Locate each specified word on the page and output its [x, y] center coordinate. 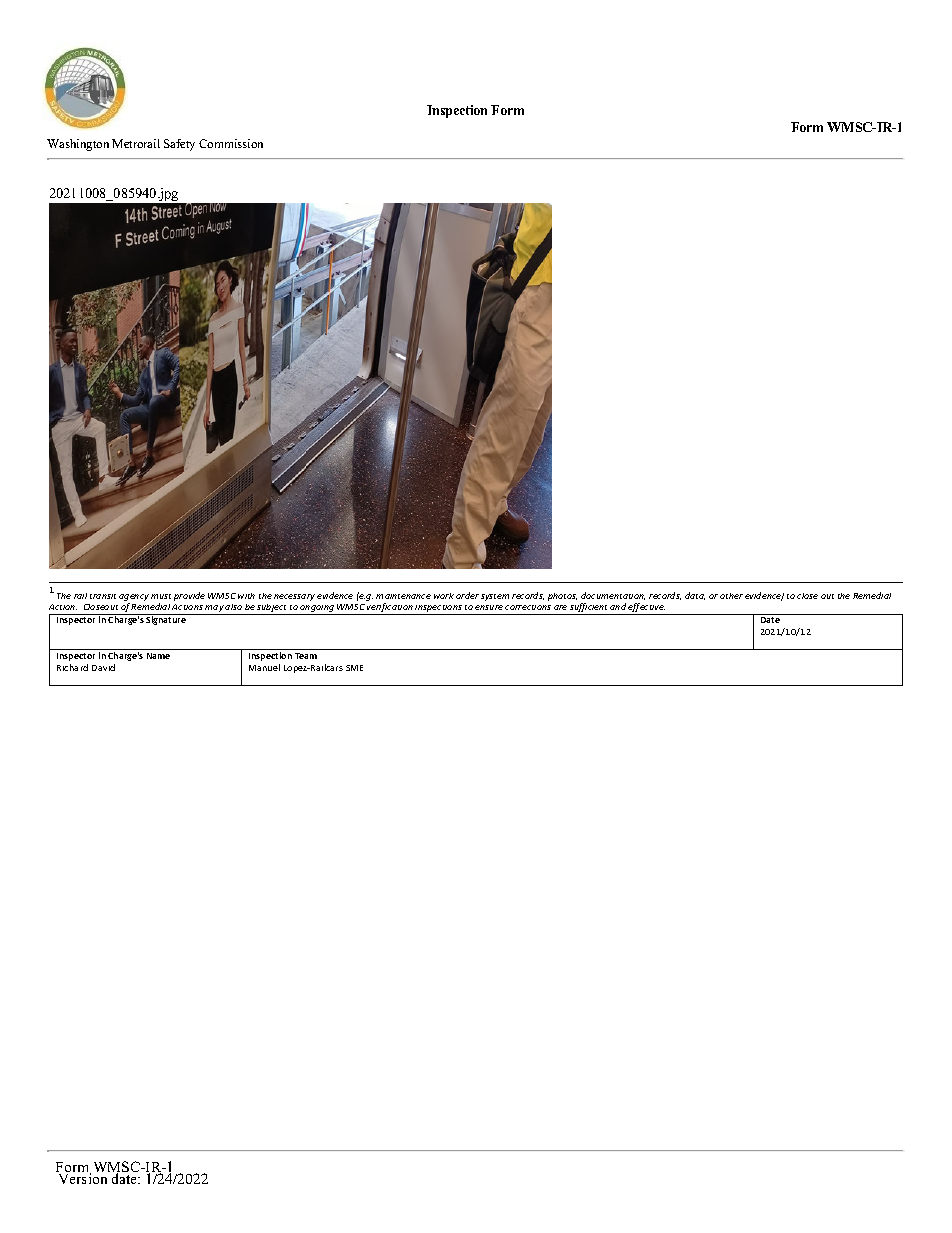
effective [647, 609]
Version [83, 1177]
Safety [179, 145]
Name [158, 656]
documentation [613, 596]
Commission [231, 143]
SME [354, 668]
